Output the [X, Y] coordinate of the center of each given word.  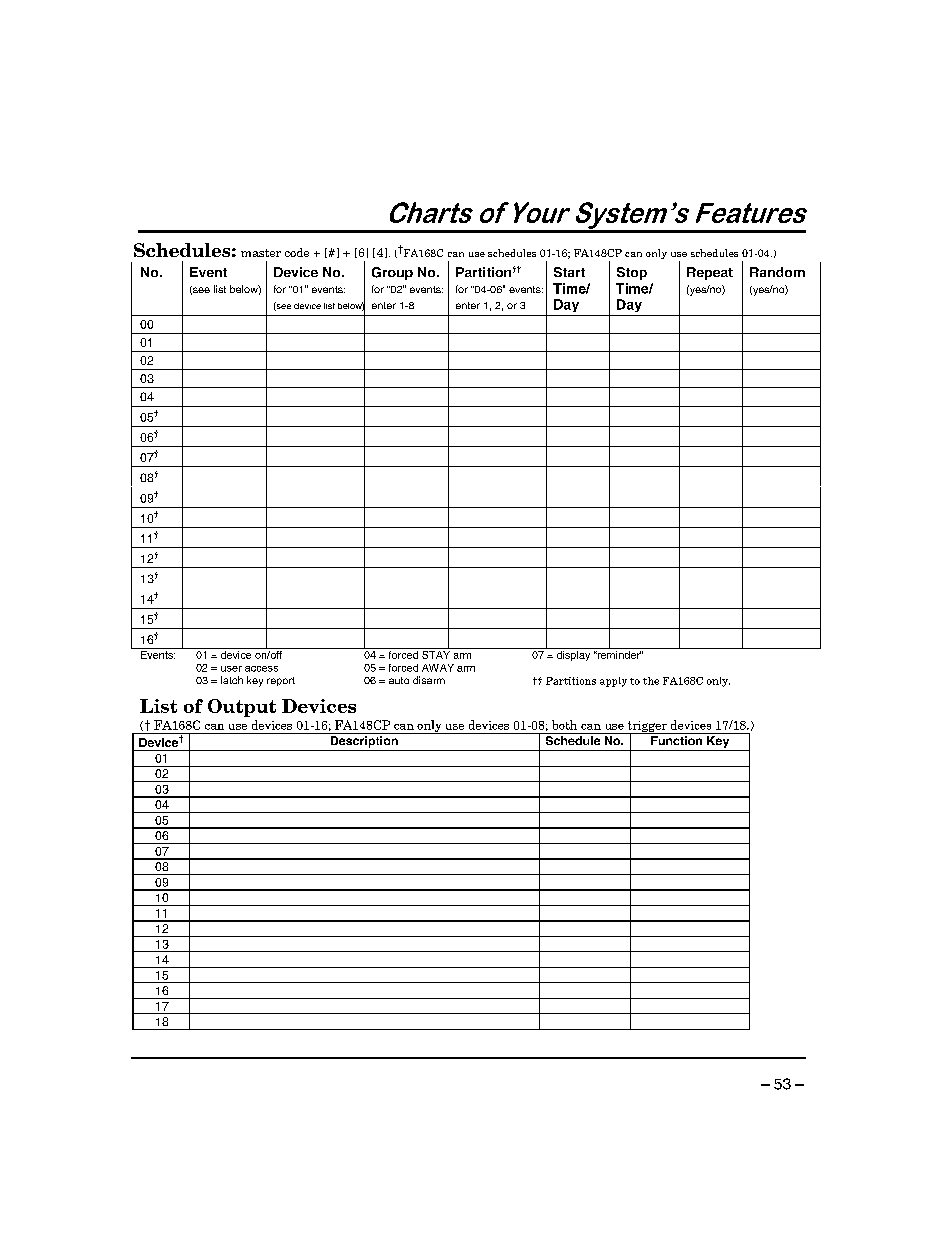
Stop [632, 273]
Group [392, 273]
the [651, 681]
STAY [436, 653]
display [573, 656]
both [564, 725]
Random [777, 272]
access [261, 669]
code [297, 252]
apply [613, 682]
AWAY [438, 668]
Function [676, 740]
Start [569, 272]
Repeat [710, 273]
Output [242, 708]
